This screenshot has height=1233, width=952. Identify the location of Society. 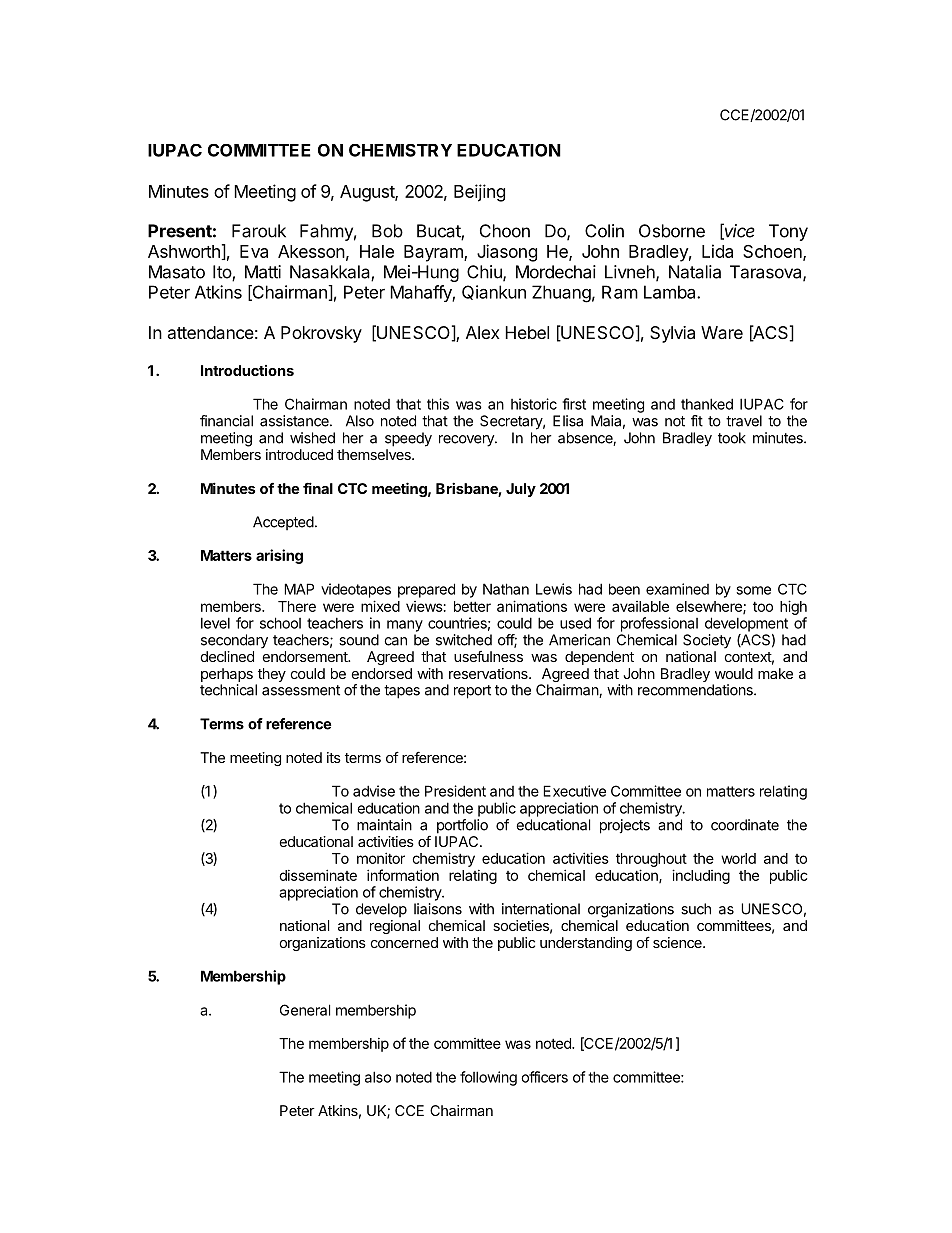
(707, 641).
